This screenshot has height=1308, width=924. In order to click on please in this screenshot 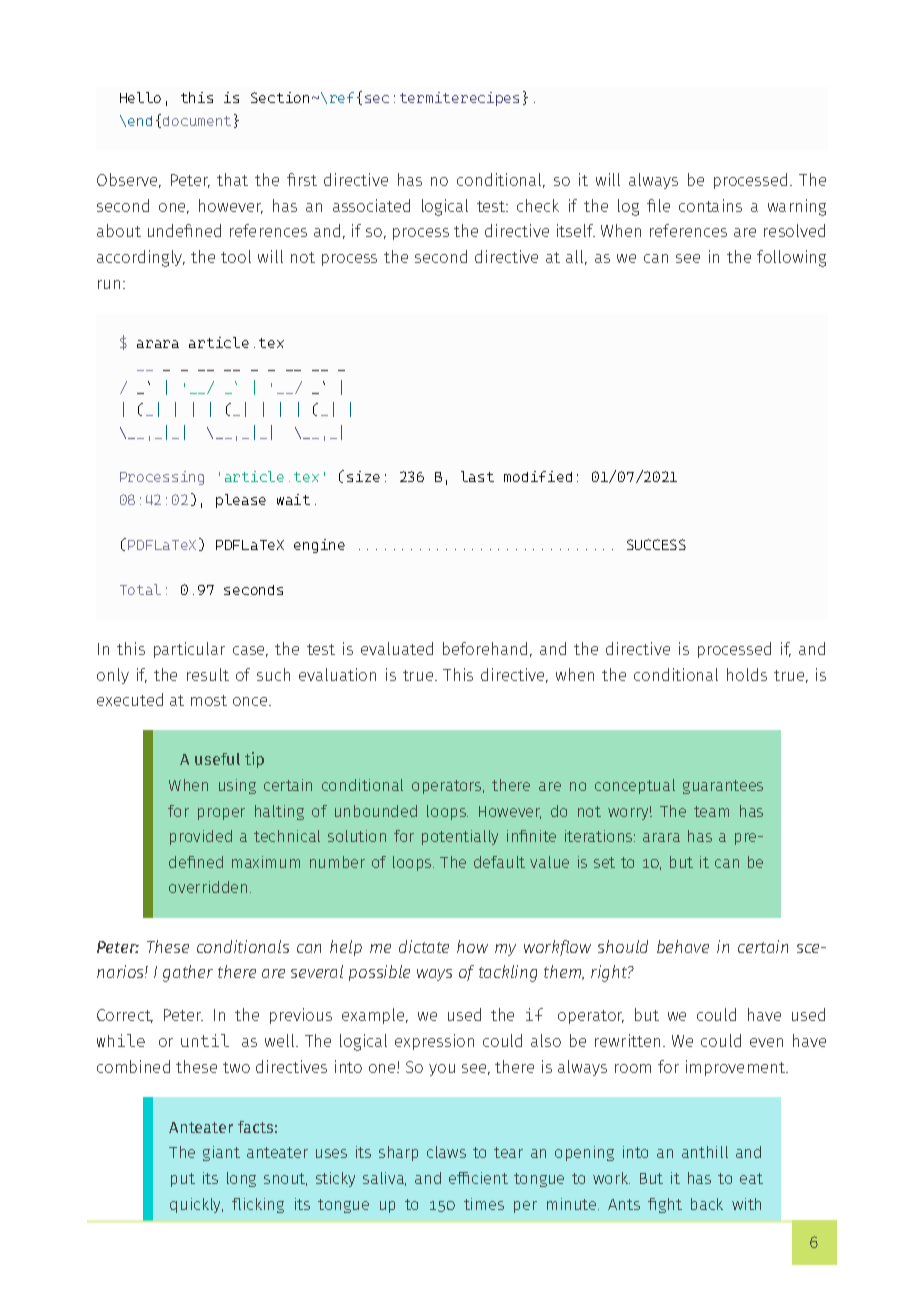, I will do `click(241, 501)`.
